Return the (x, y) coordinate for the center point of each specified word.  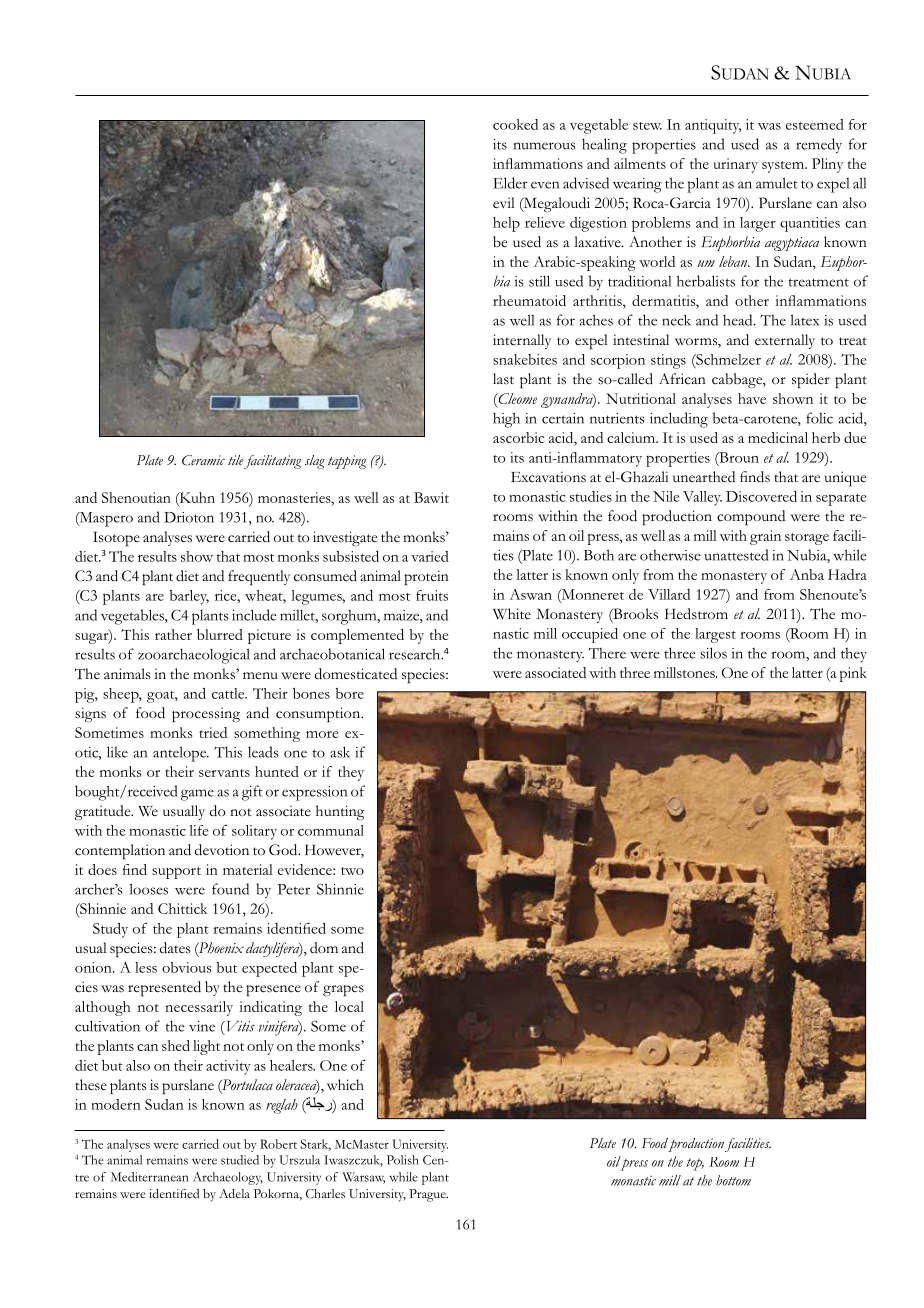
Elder (510, 183)
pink (853, 674)
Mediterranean (149, 1177)
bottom (733, 1180)
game (197, 795)
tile (236, 460)
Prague (428, 1195)
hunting (340, 812)
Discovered (761, 496)
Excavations (548, 477)
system (784, 167)
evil (504, 202)
